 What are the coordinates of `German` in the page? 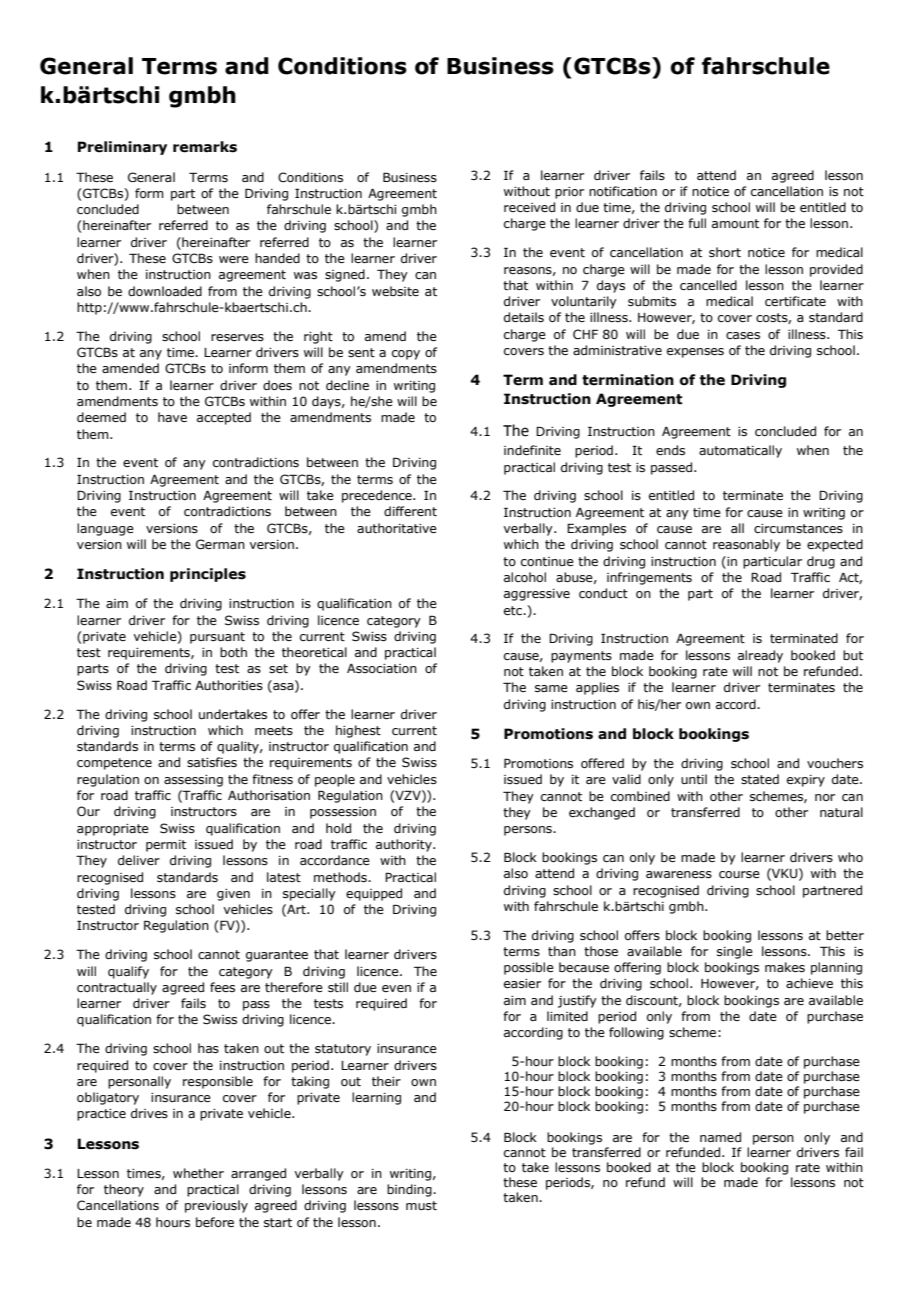 It's located at (220, 544).
